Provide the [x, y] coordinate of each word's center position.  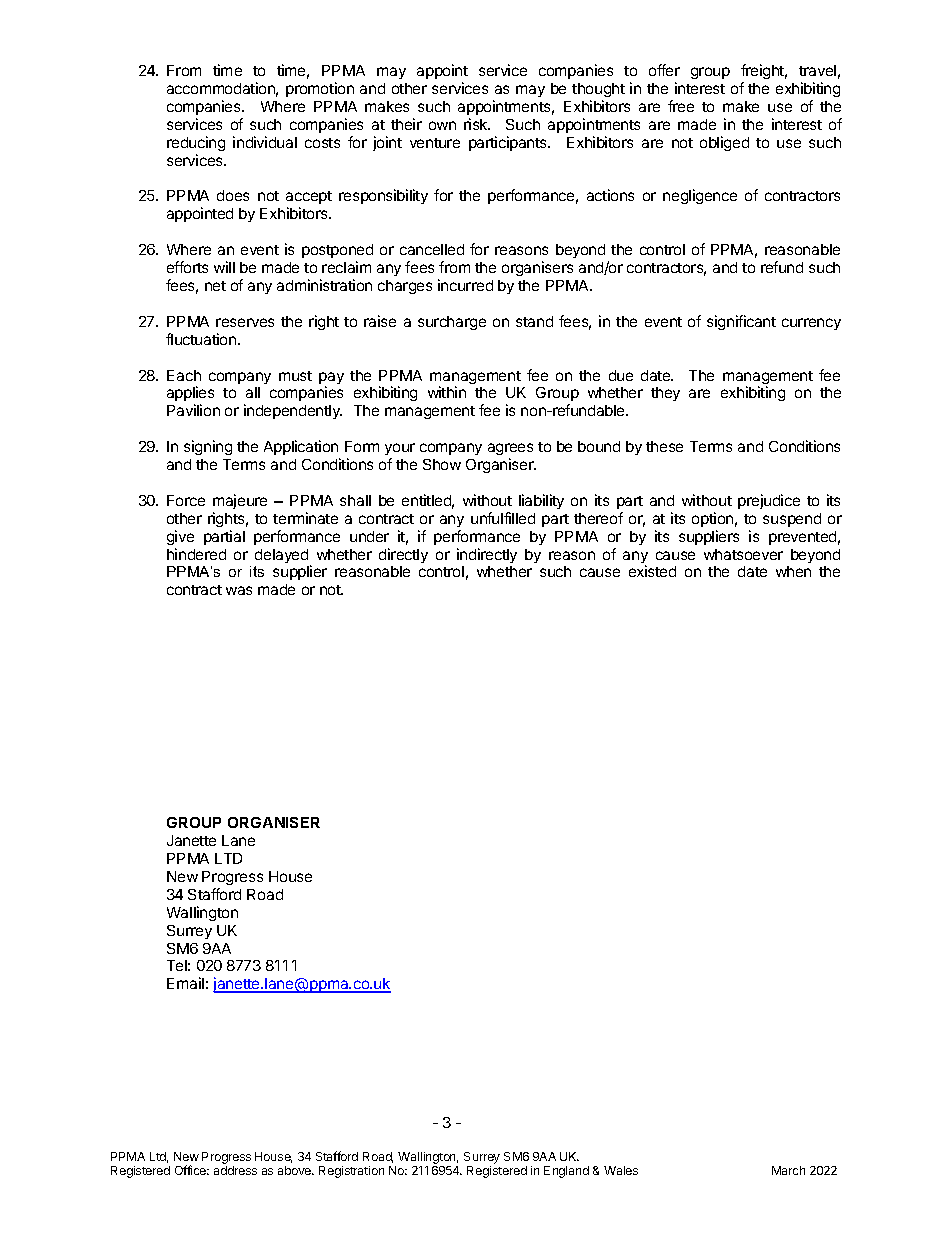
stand [534, 321]
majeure [240, 501]
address [235, 1170]
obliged [724, 143]
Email [185, 983]
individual [265, 142]
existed [652, 571]
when [793, 571]
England [566, 1172]
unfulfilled [503, 518]
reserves [245, 322]
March [788, 1170]
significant [741, 322]
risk [477, 124]
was [239, 590]
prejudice [769, 501]
